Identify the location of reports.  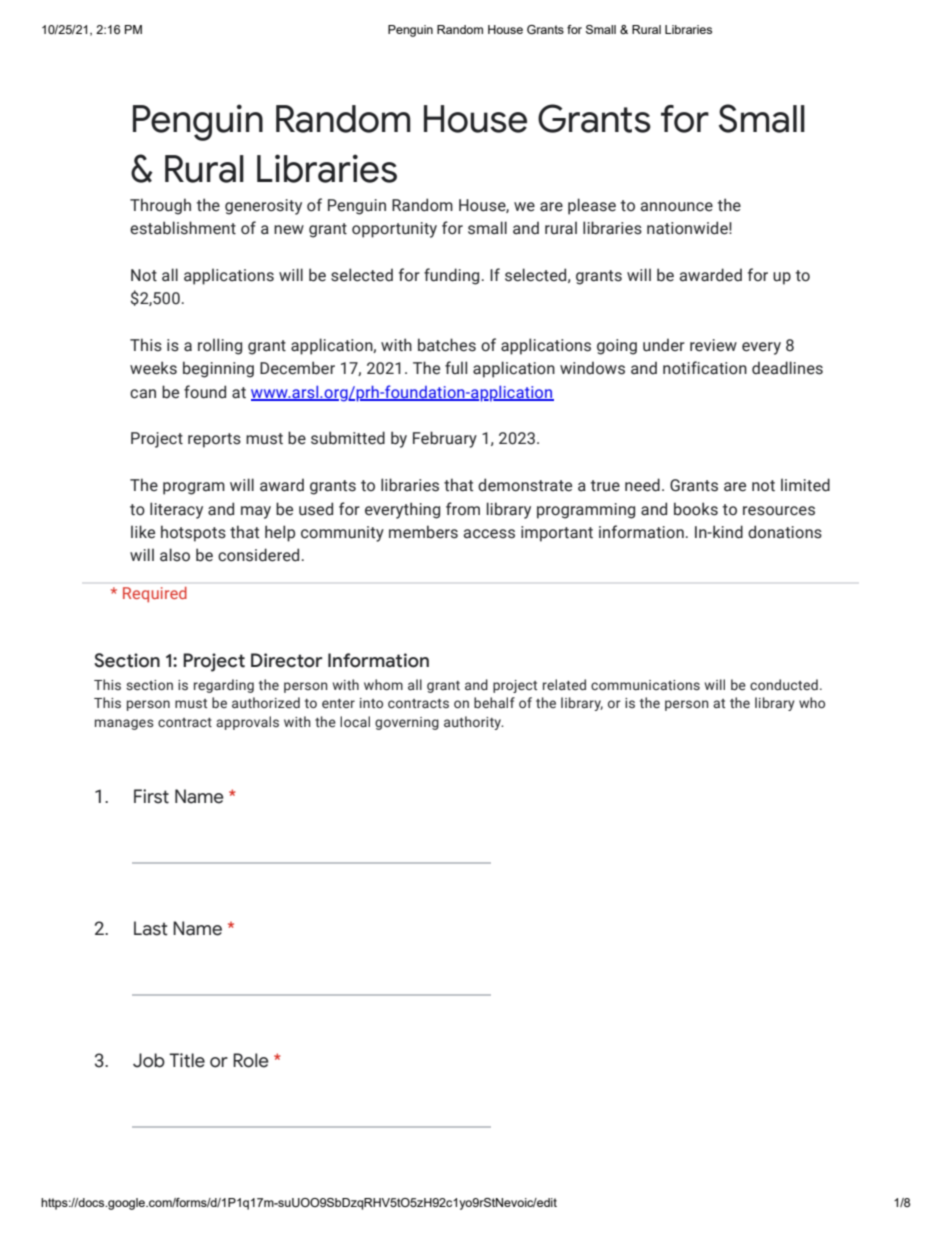
(214, 440).
